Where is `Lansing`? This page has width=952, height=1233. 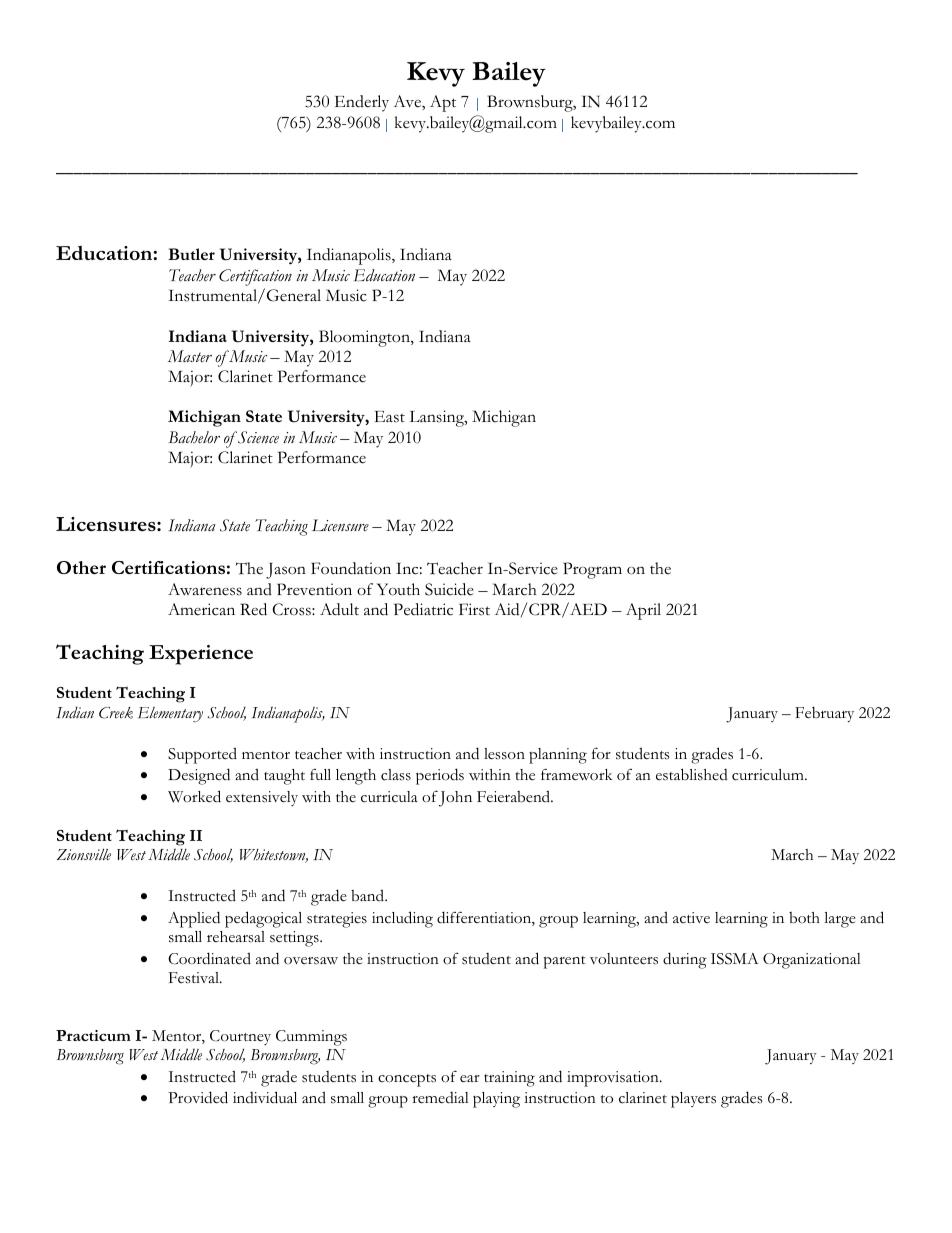
Lansing is located at coordinates (438, 418).
